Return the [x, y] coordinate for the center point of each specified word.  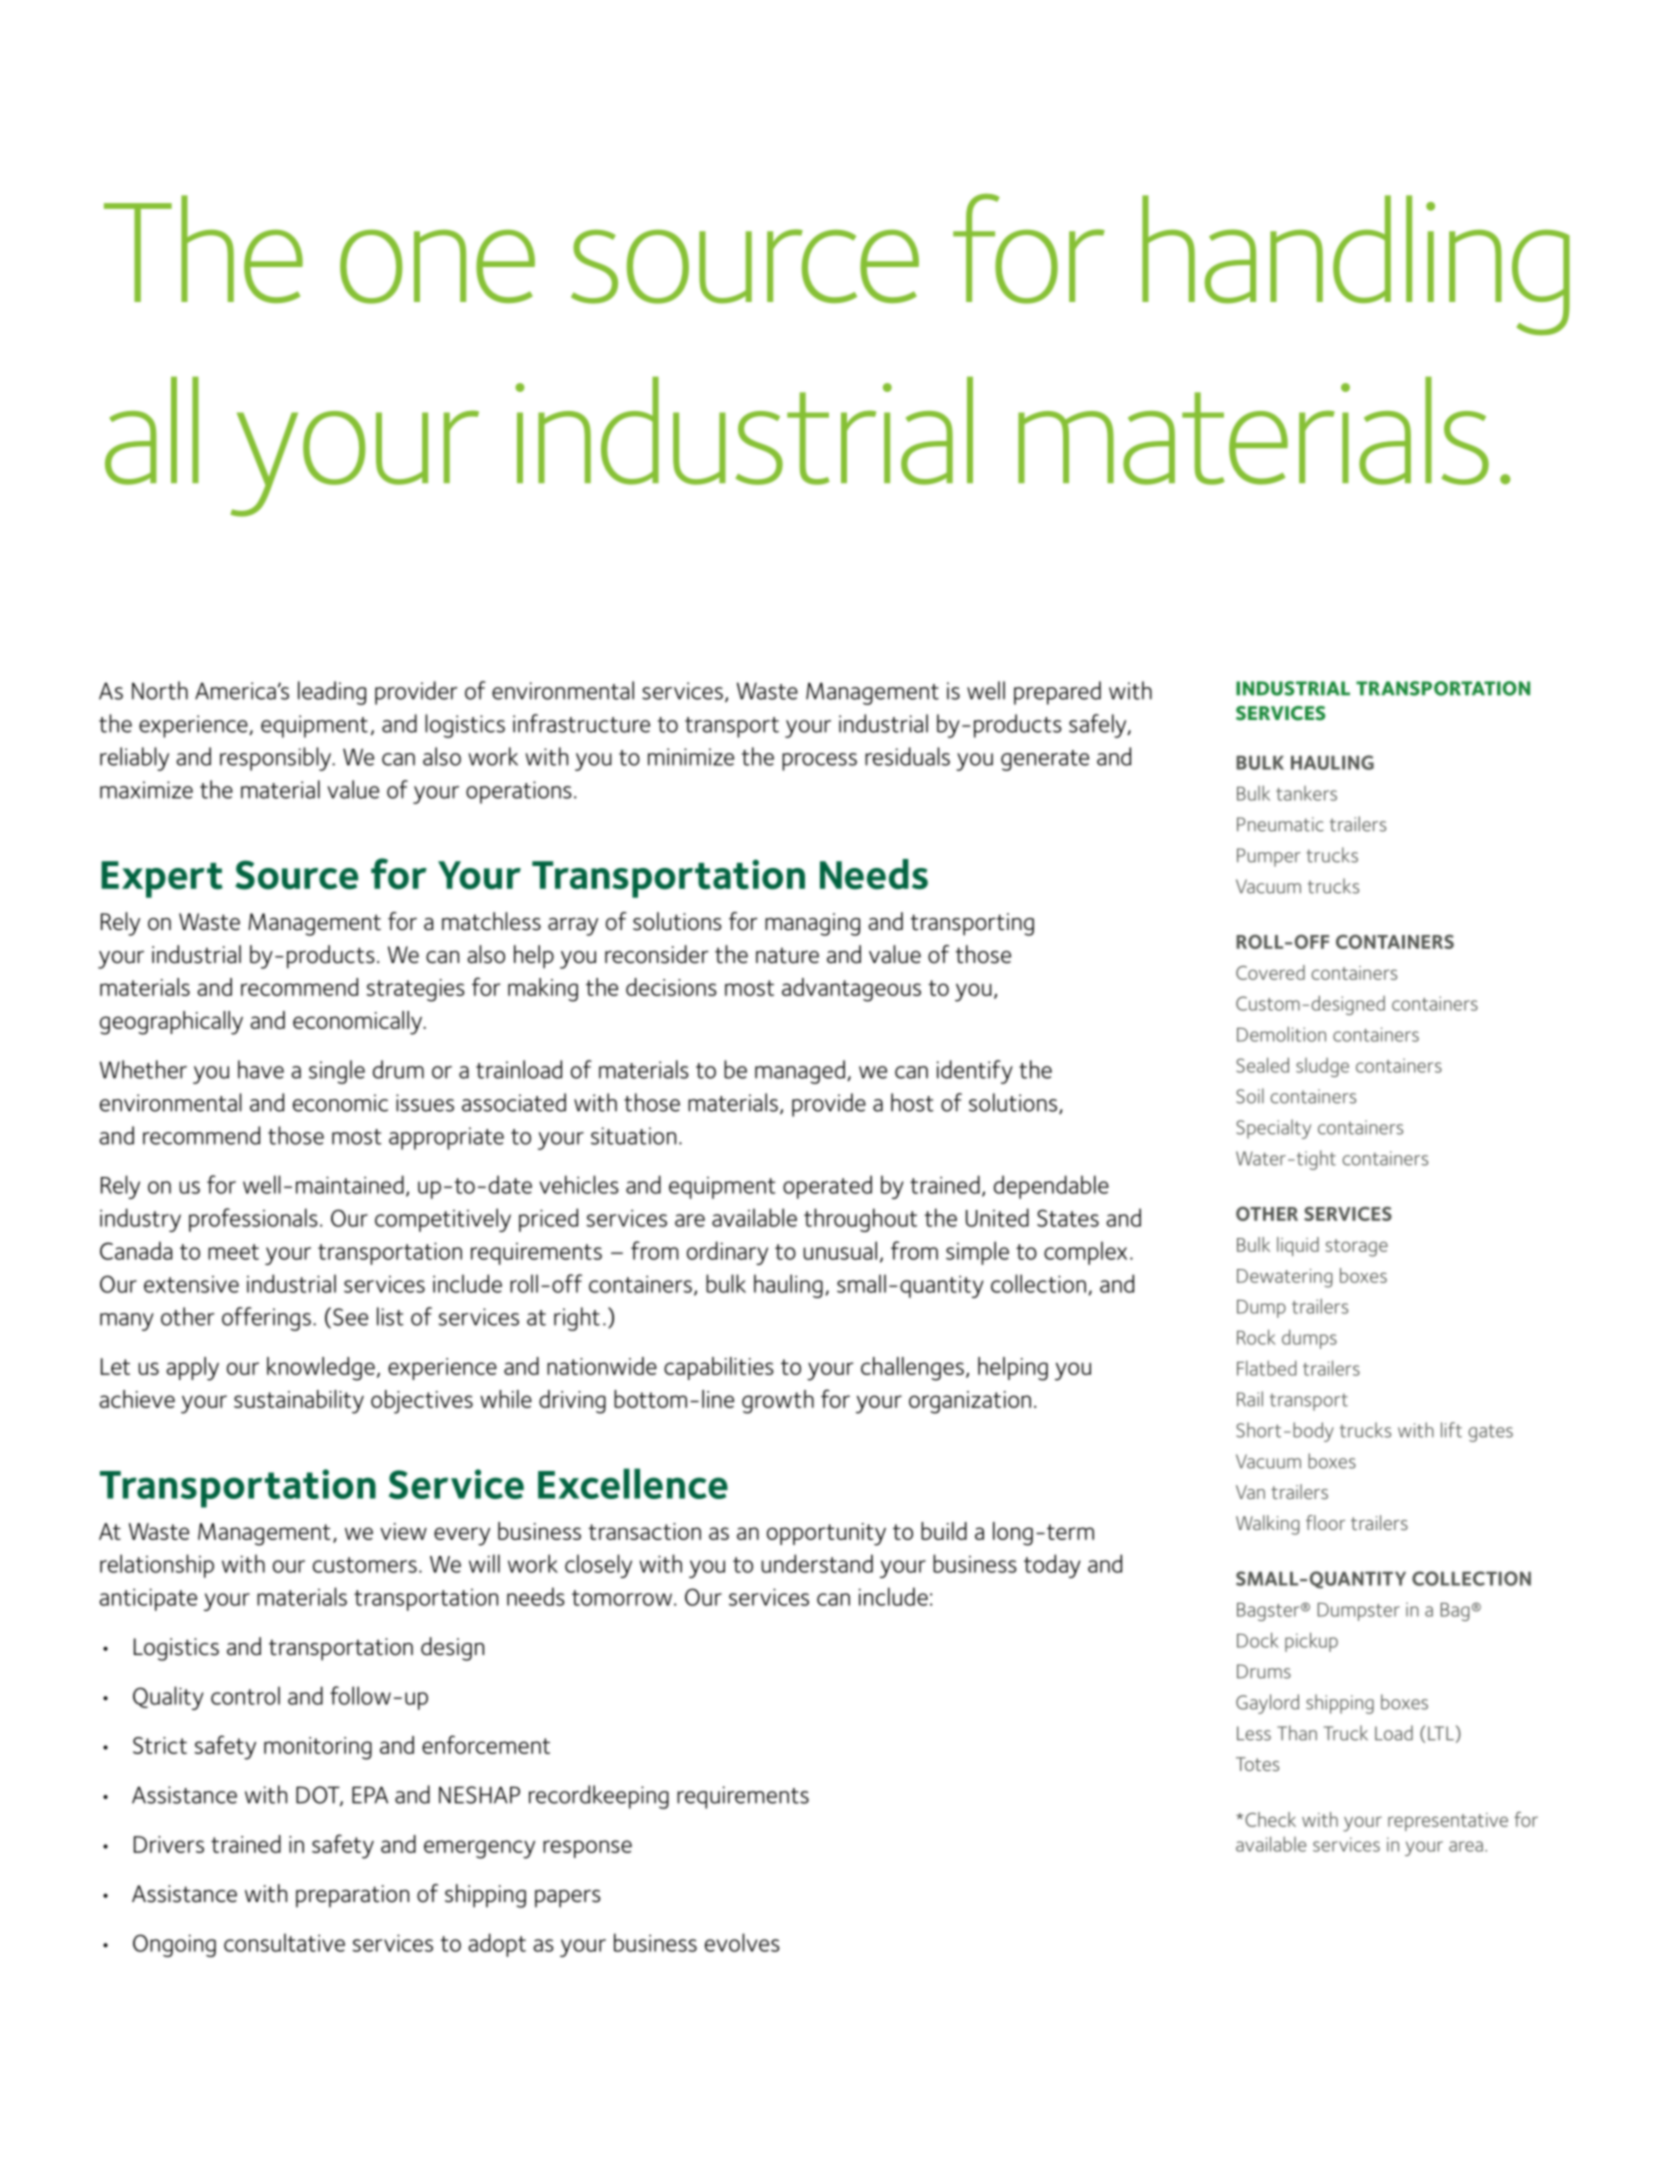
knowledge [321, 1369]
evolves [742, 1942]
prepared [1057, 693]
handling [1356, 265]
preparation [352, 1896]
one [437, 267]
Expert [162, 879]
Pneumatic [1280, 824]
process [819, 762]
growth [778, 1402]
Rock [1256, 1337]
